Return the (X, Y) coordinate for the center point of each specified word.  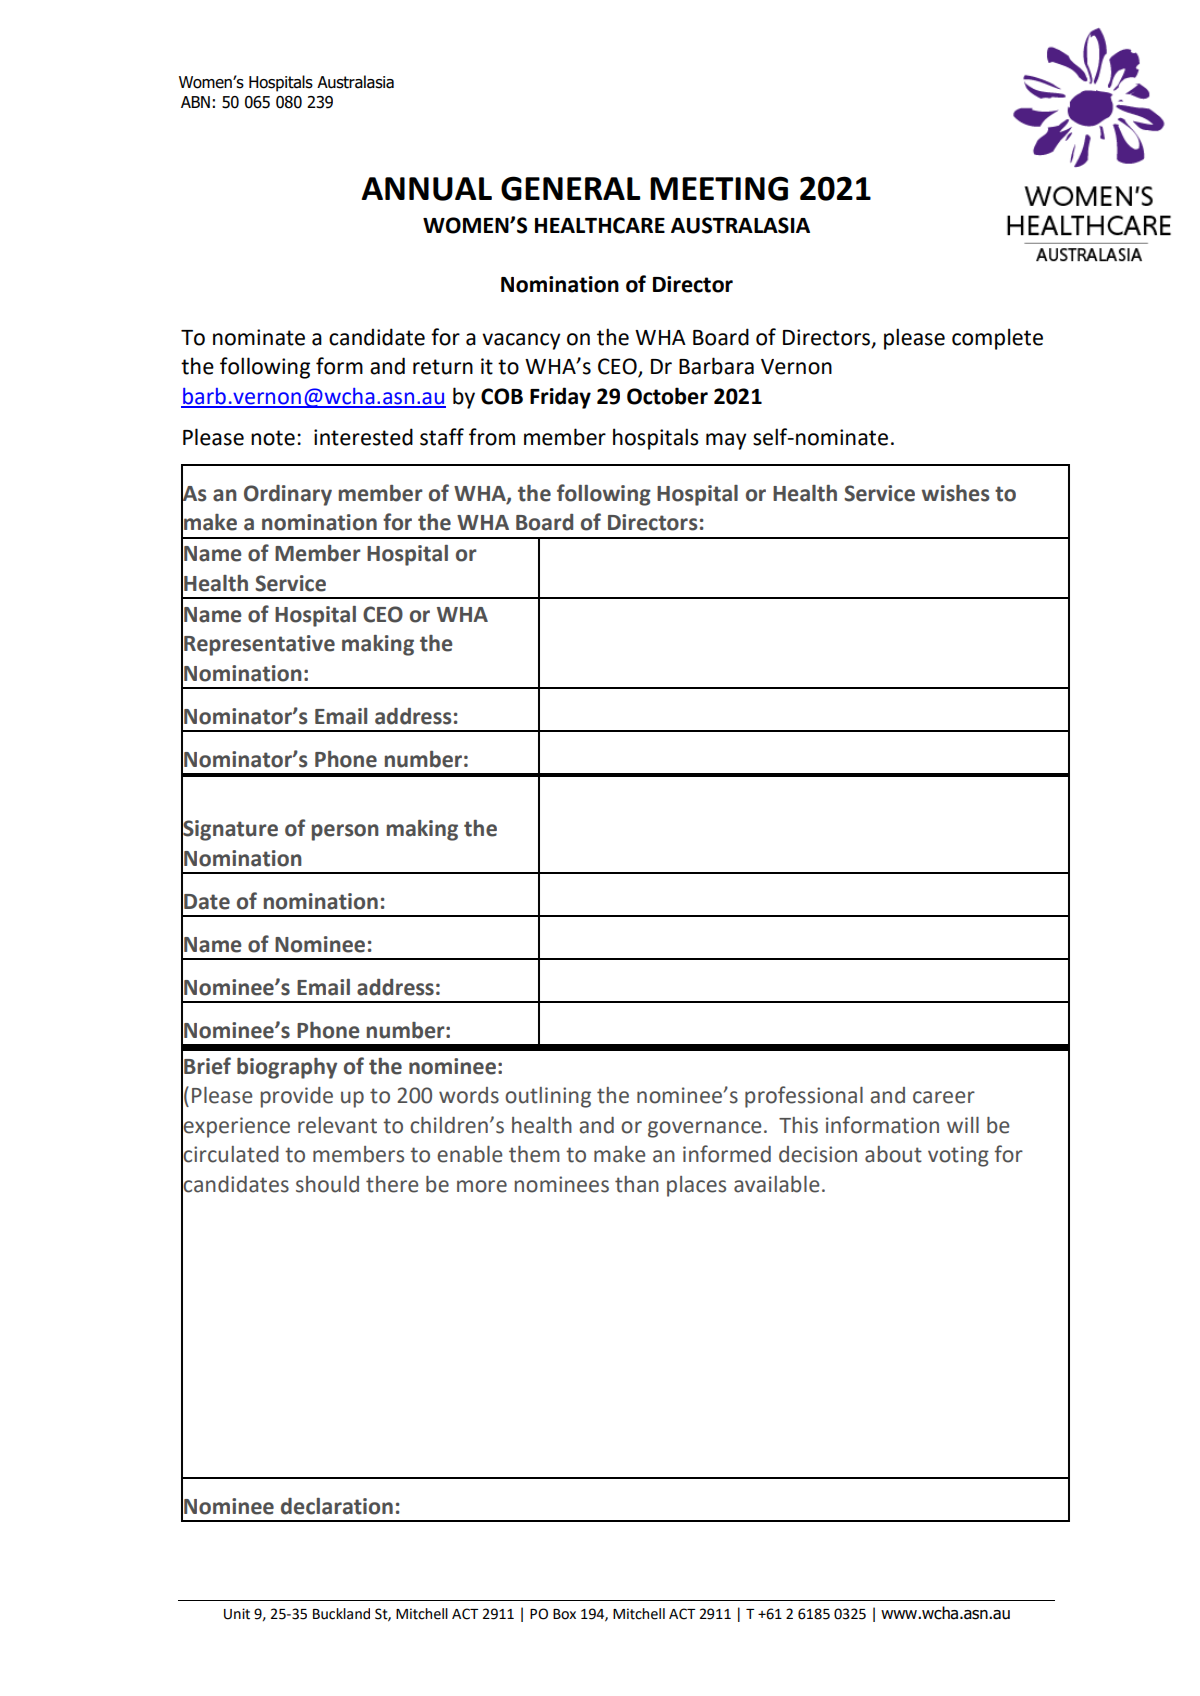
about (893, 1154)
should (327, 1184)
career (944, 1097)
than (637, 1184)
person (345, 832)
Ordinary (288, 495)
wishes (955, 493)
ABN (195, 102)
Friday (560, 398)
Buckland (341, 1614)
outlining (548, 1097)
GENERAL (570, 188)
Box (564, 1614)
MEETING (719, 188)
